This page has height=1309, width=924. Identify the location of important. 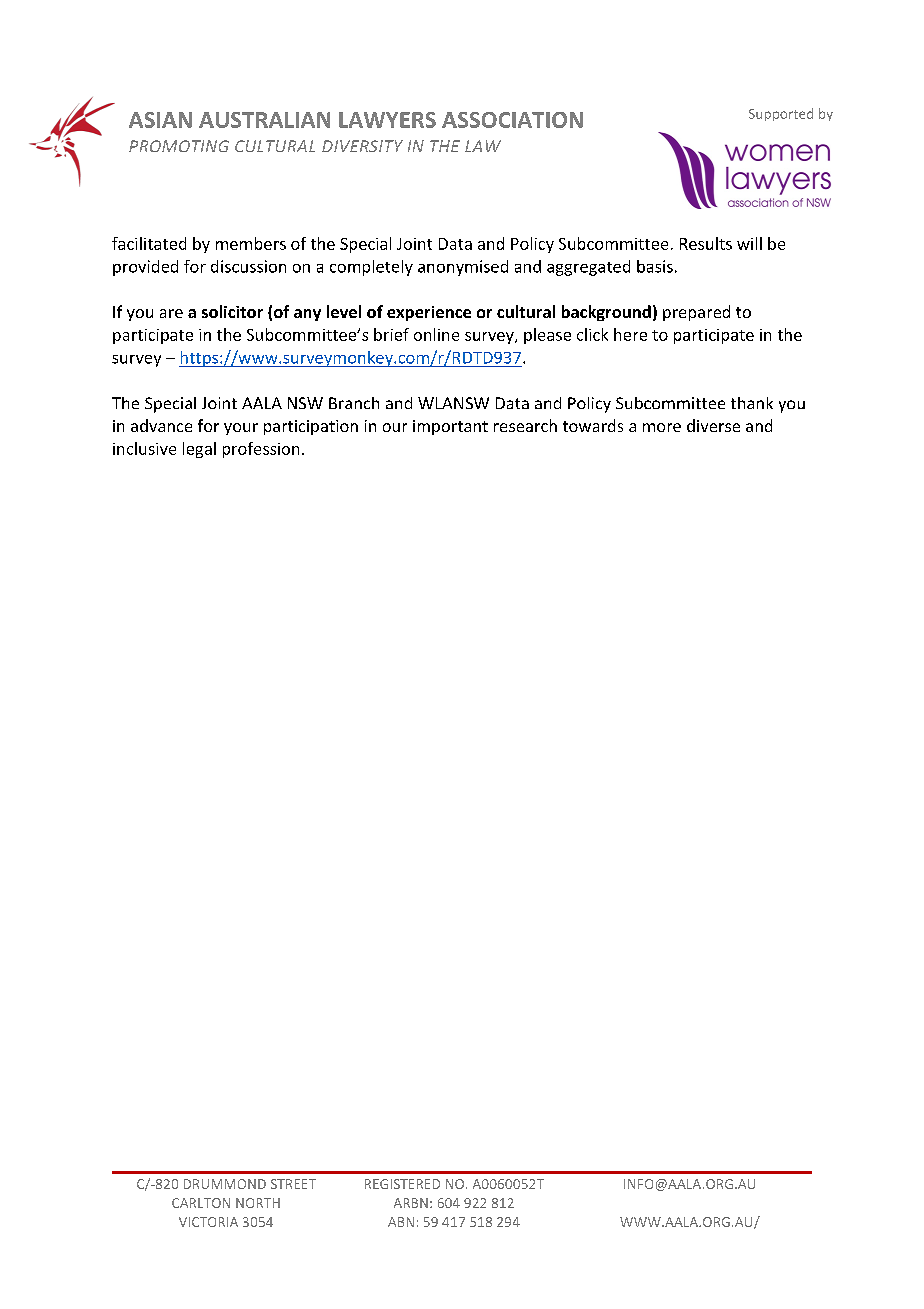
(450, 427).
